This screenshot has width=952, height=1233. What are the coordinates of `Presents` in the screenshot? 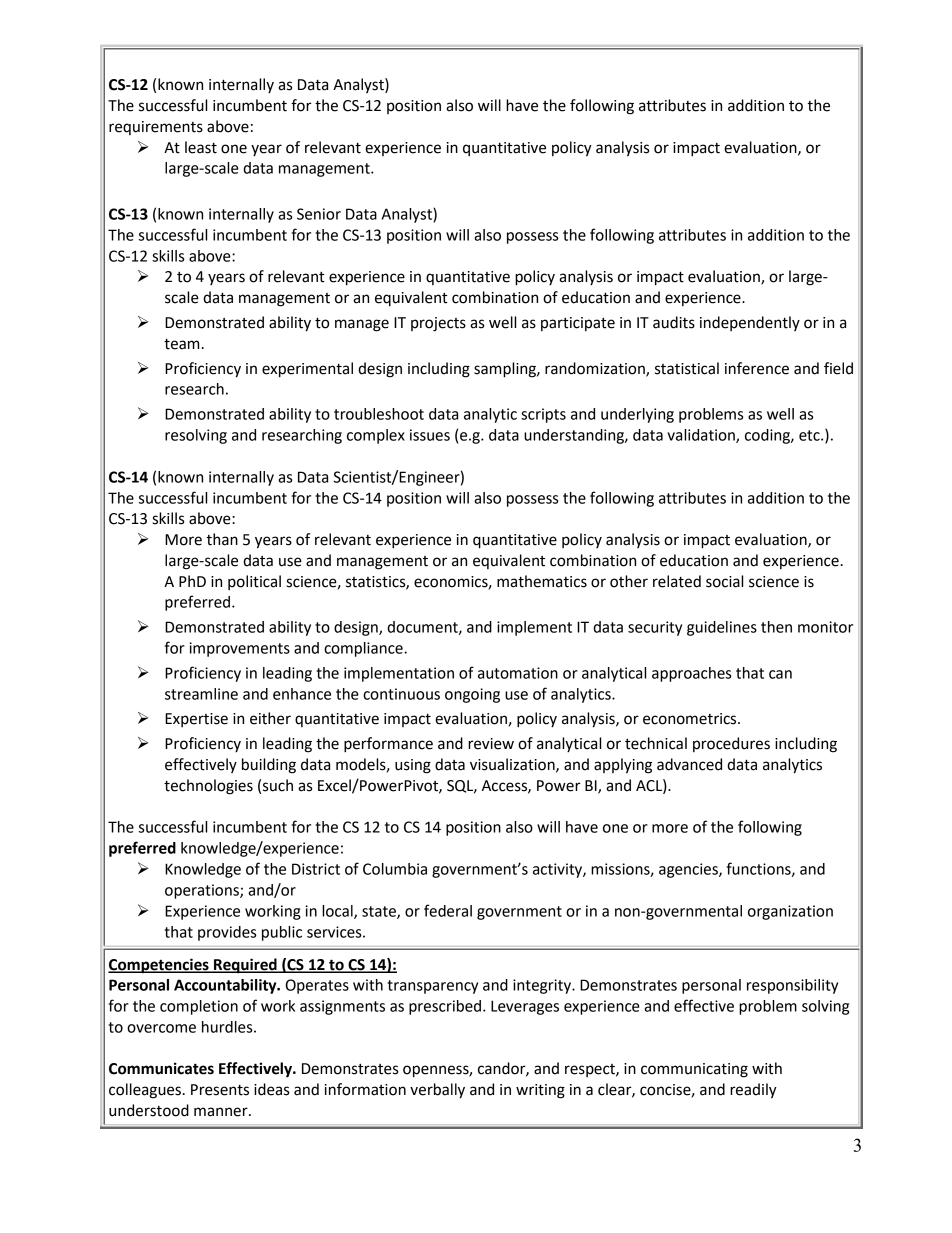 It's located at (220, 1090).
